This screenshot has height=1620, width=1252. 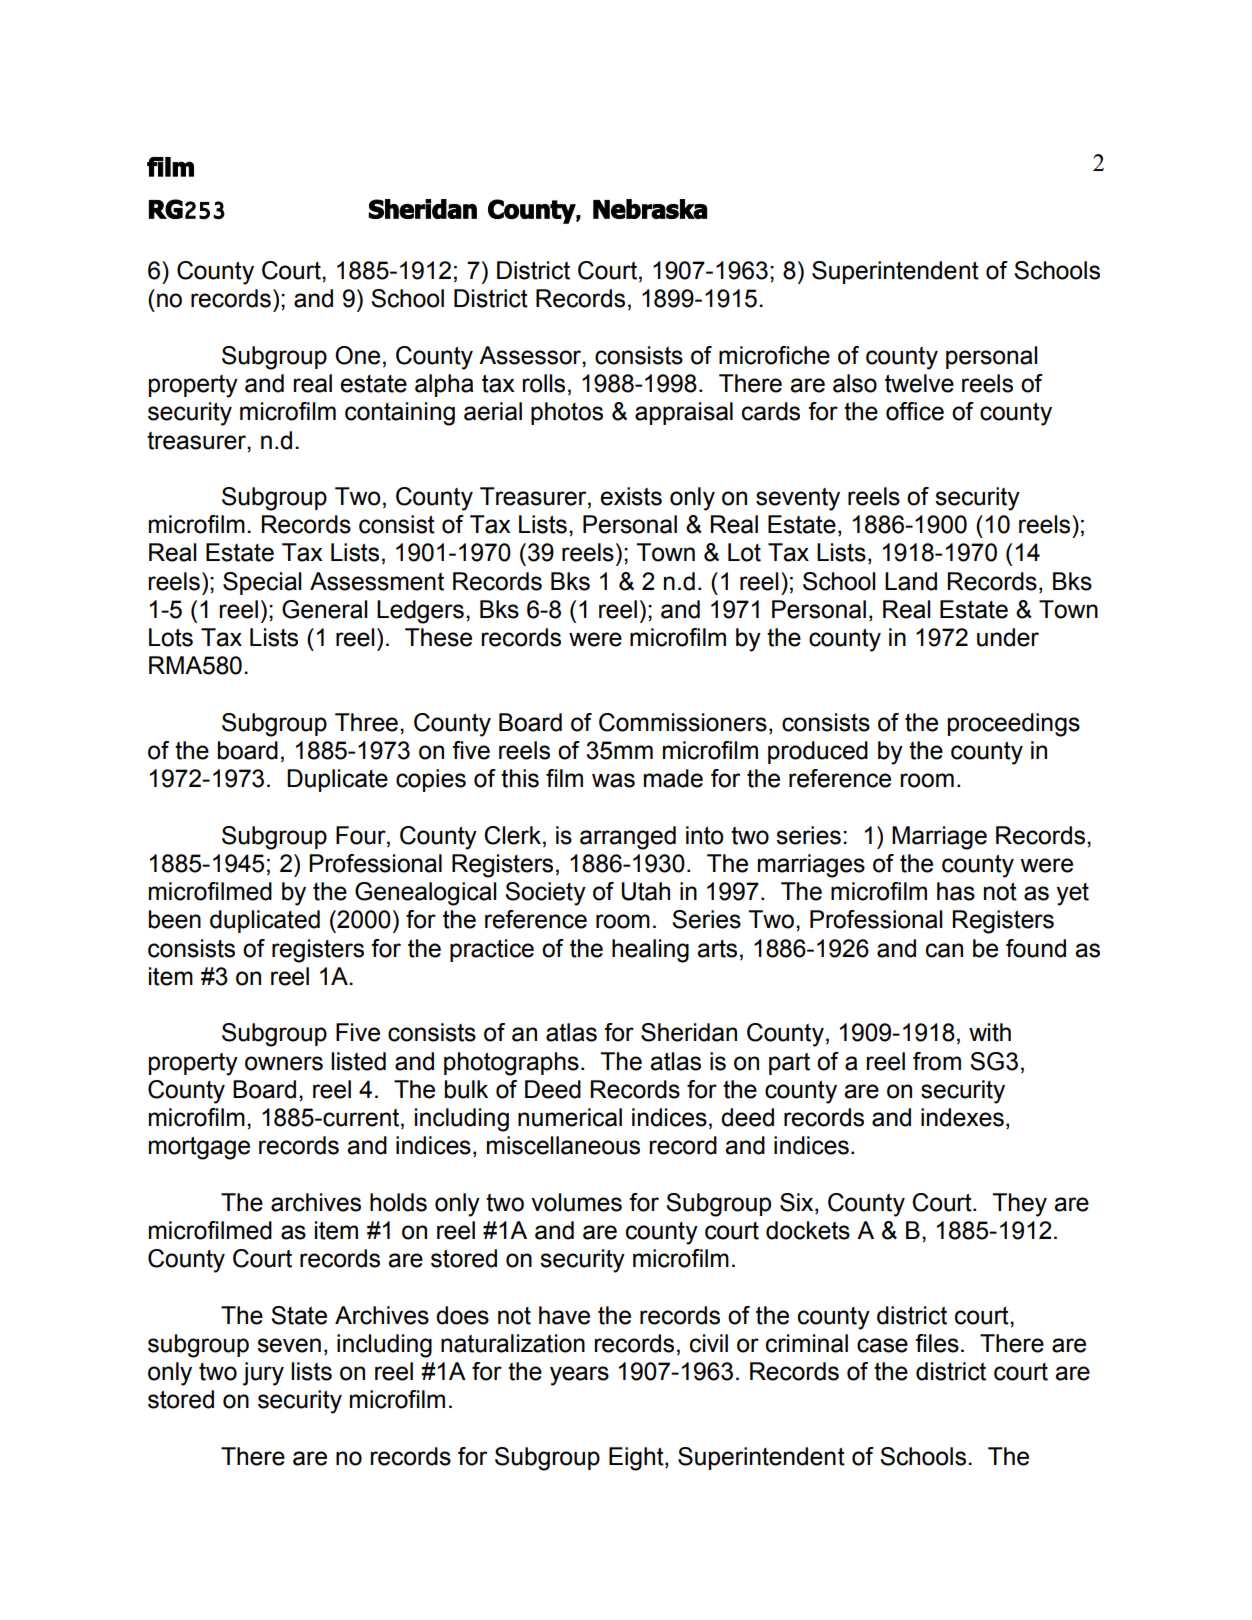 I want to click on Four, so click(x=362, y=835).
